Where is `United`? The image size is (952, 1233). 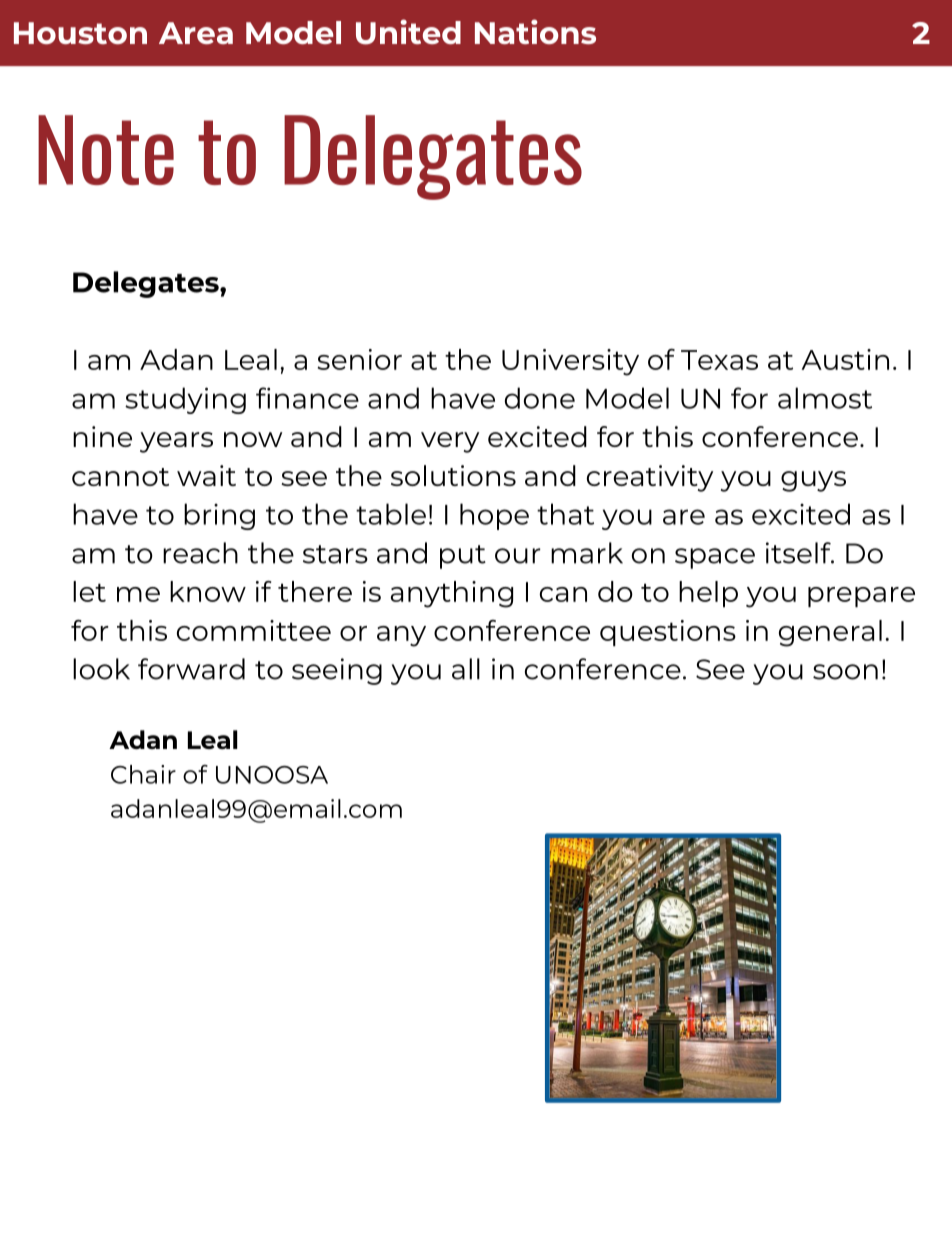
United is located at coordinates (408, 32).
